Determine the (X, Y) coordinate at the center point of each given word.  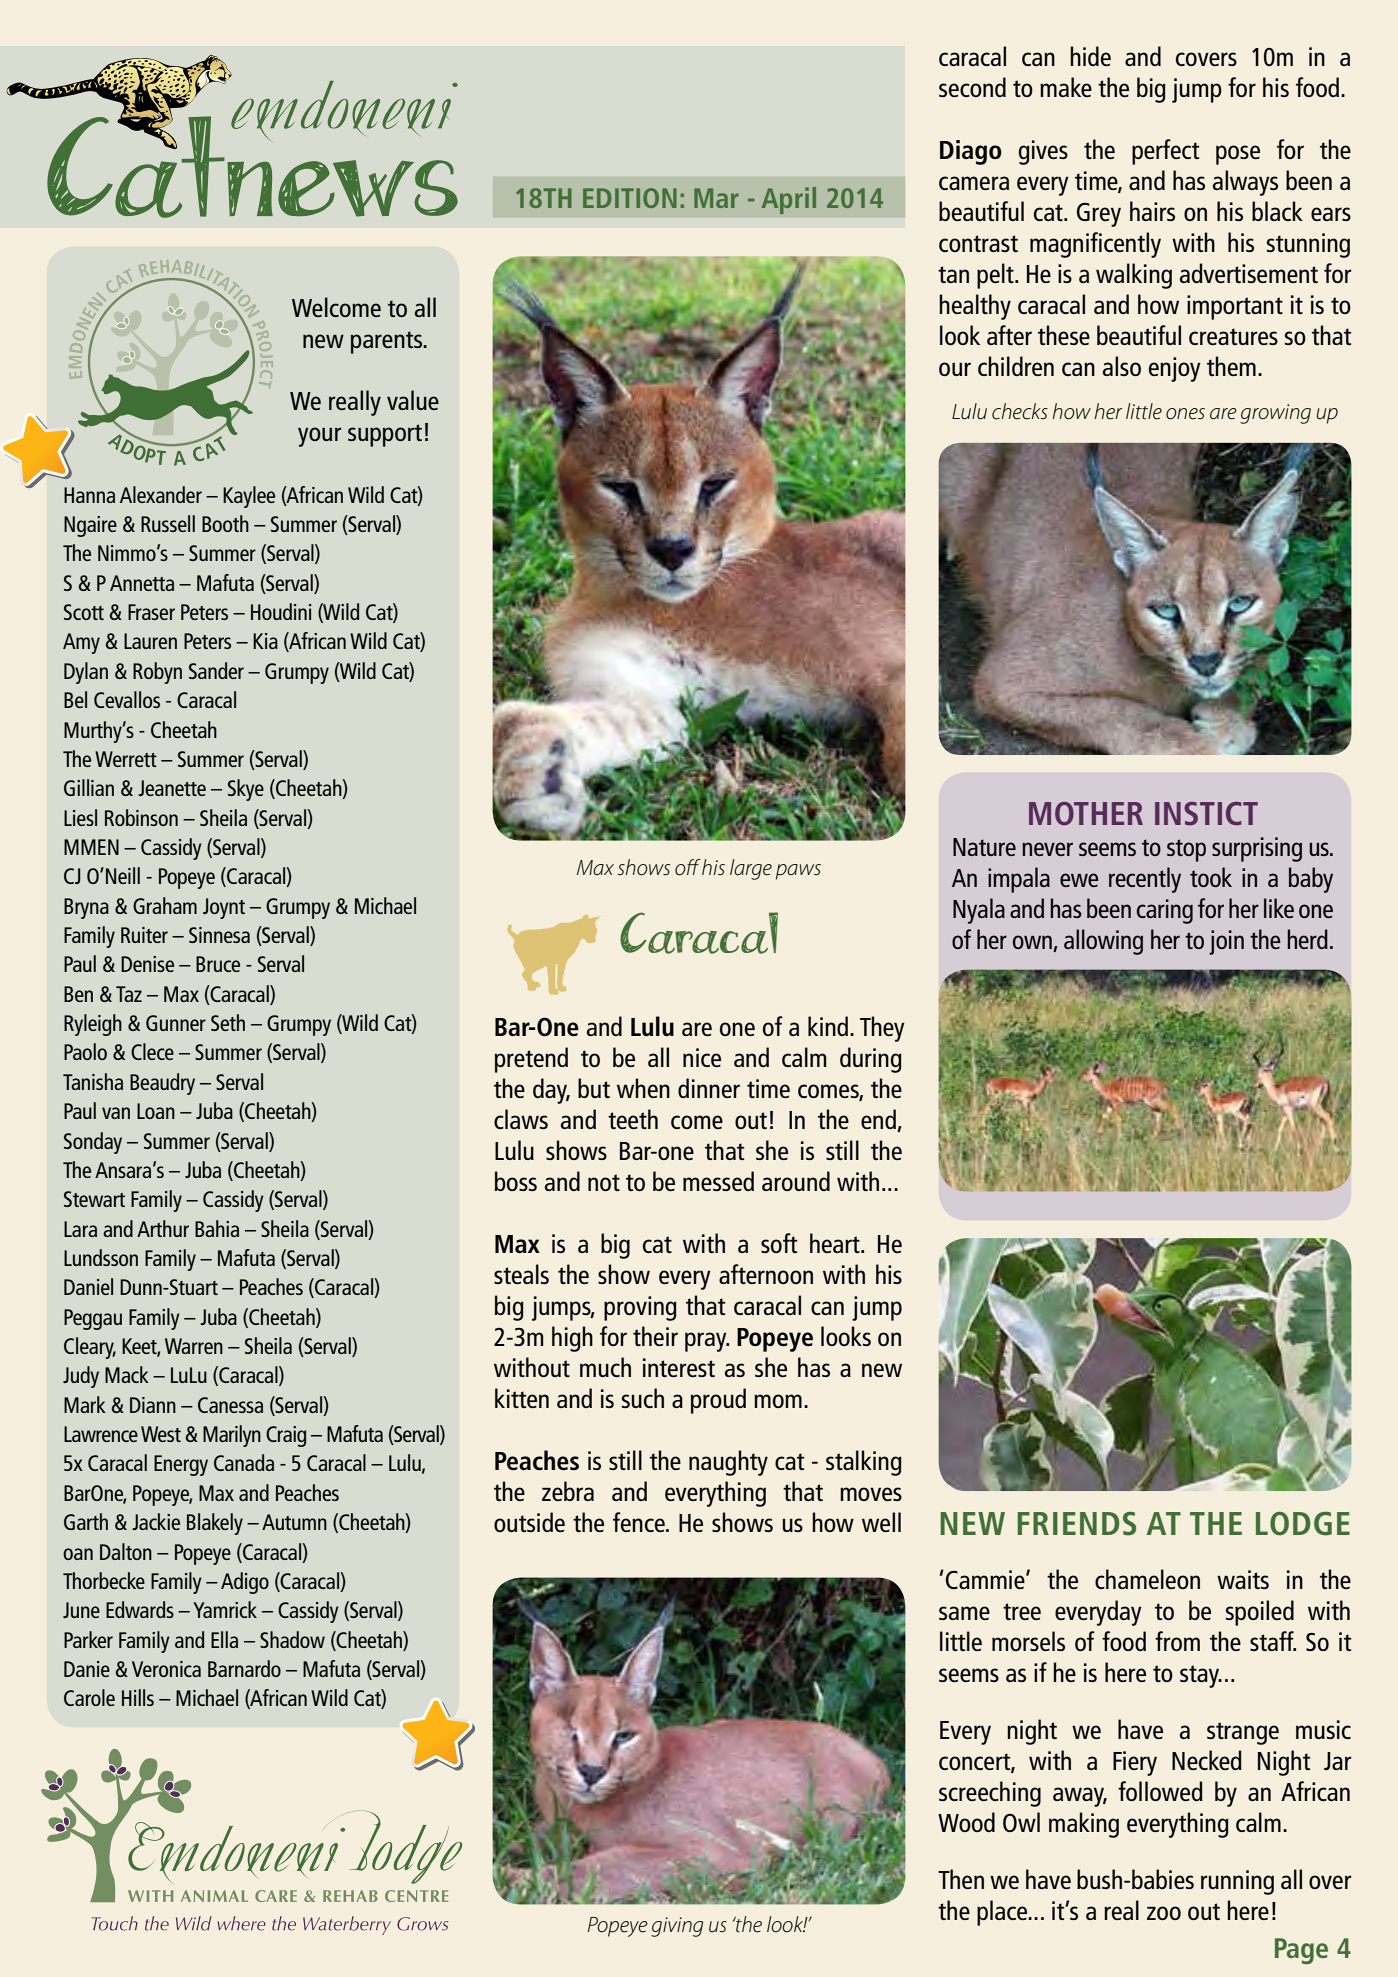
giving (677, 1927)
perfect (1165, 152)
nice (702, 1057)
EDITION (630, 198)
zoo (1164, 1913)
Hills (138, 1697)
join (1226, 942)
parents (388, 342)
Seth (228, 1022)
